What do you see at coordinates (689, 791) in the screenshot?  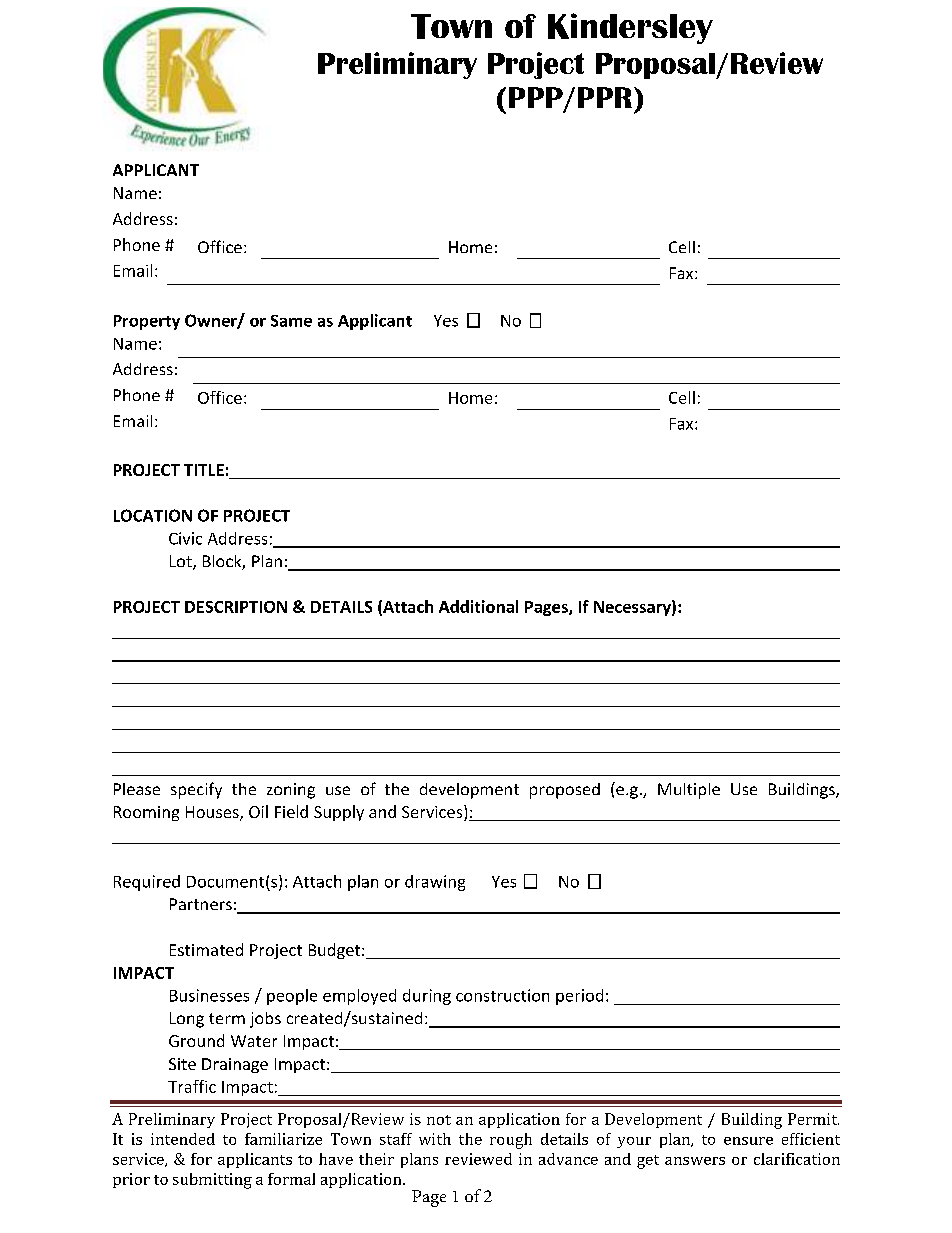 I see `Multiple` at bounding box center [689, 791].
